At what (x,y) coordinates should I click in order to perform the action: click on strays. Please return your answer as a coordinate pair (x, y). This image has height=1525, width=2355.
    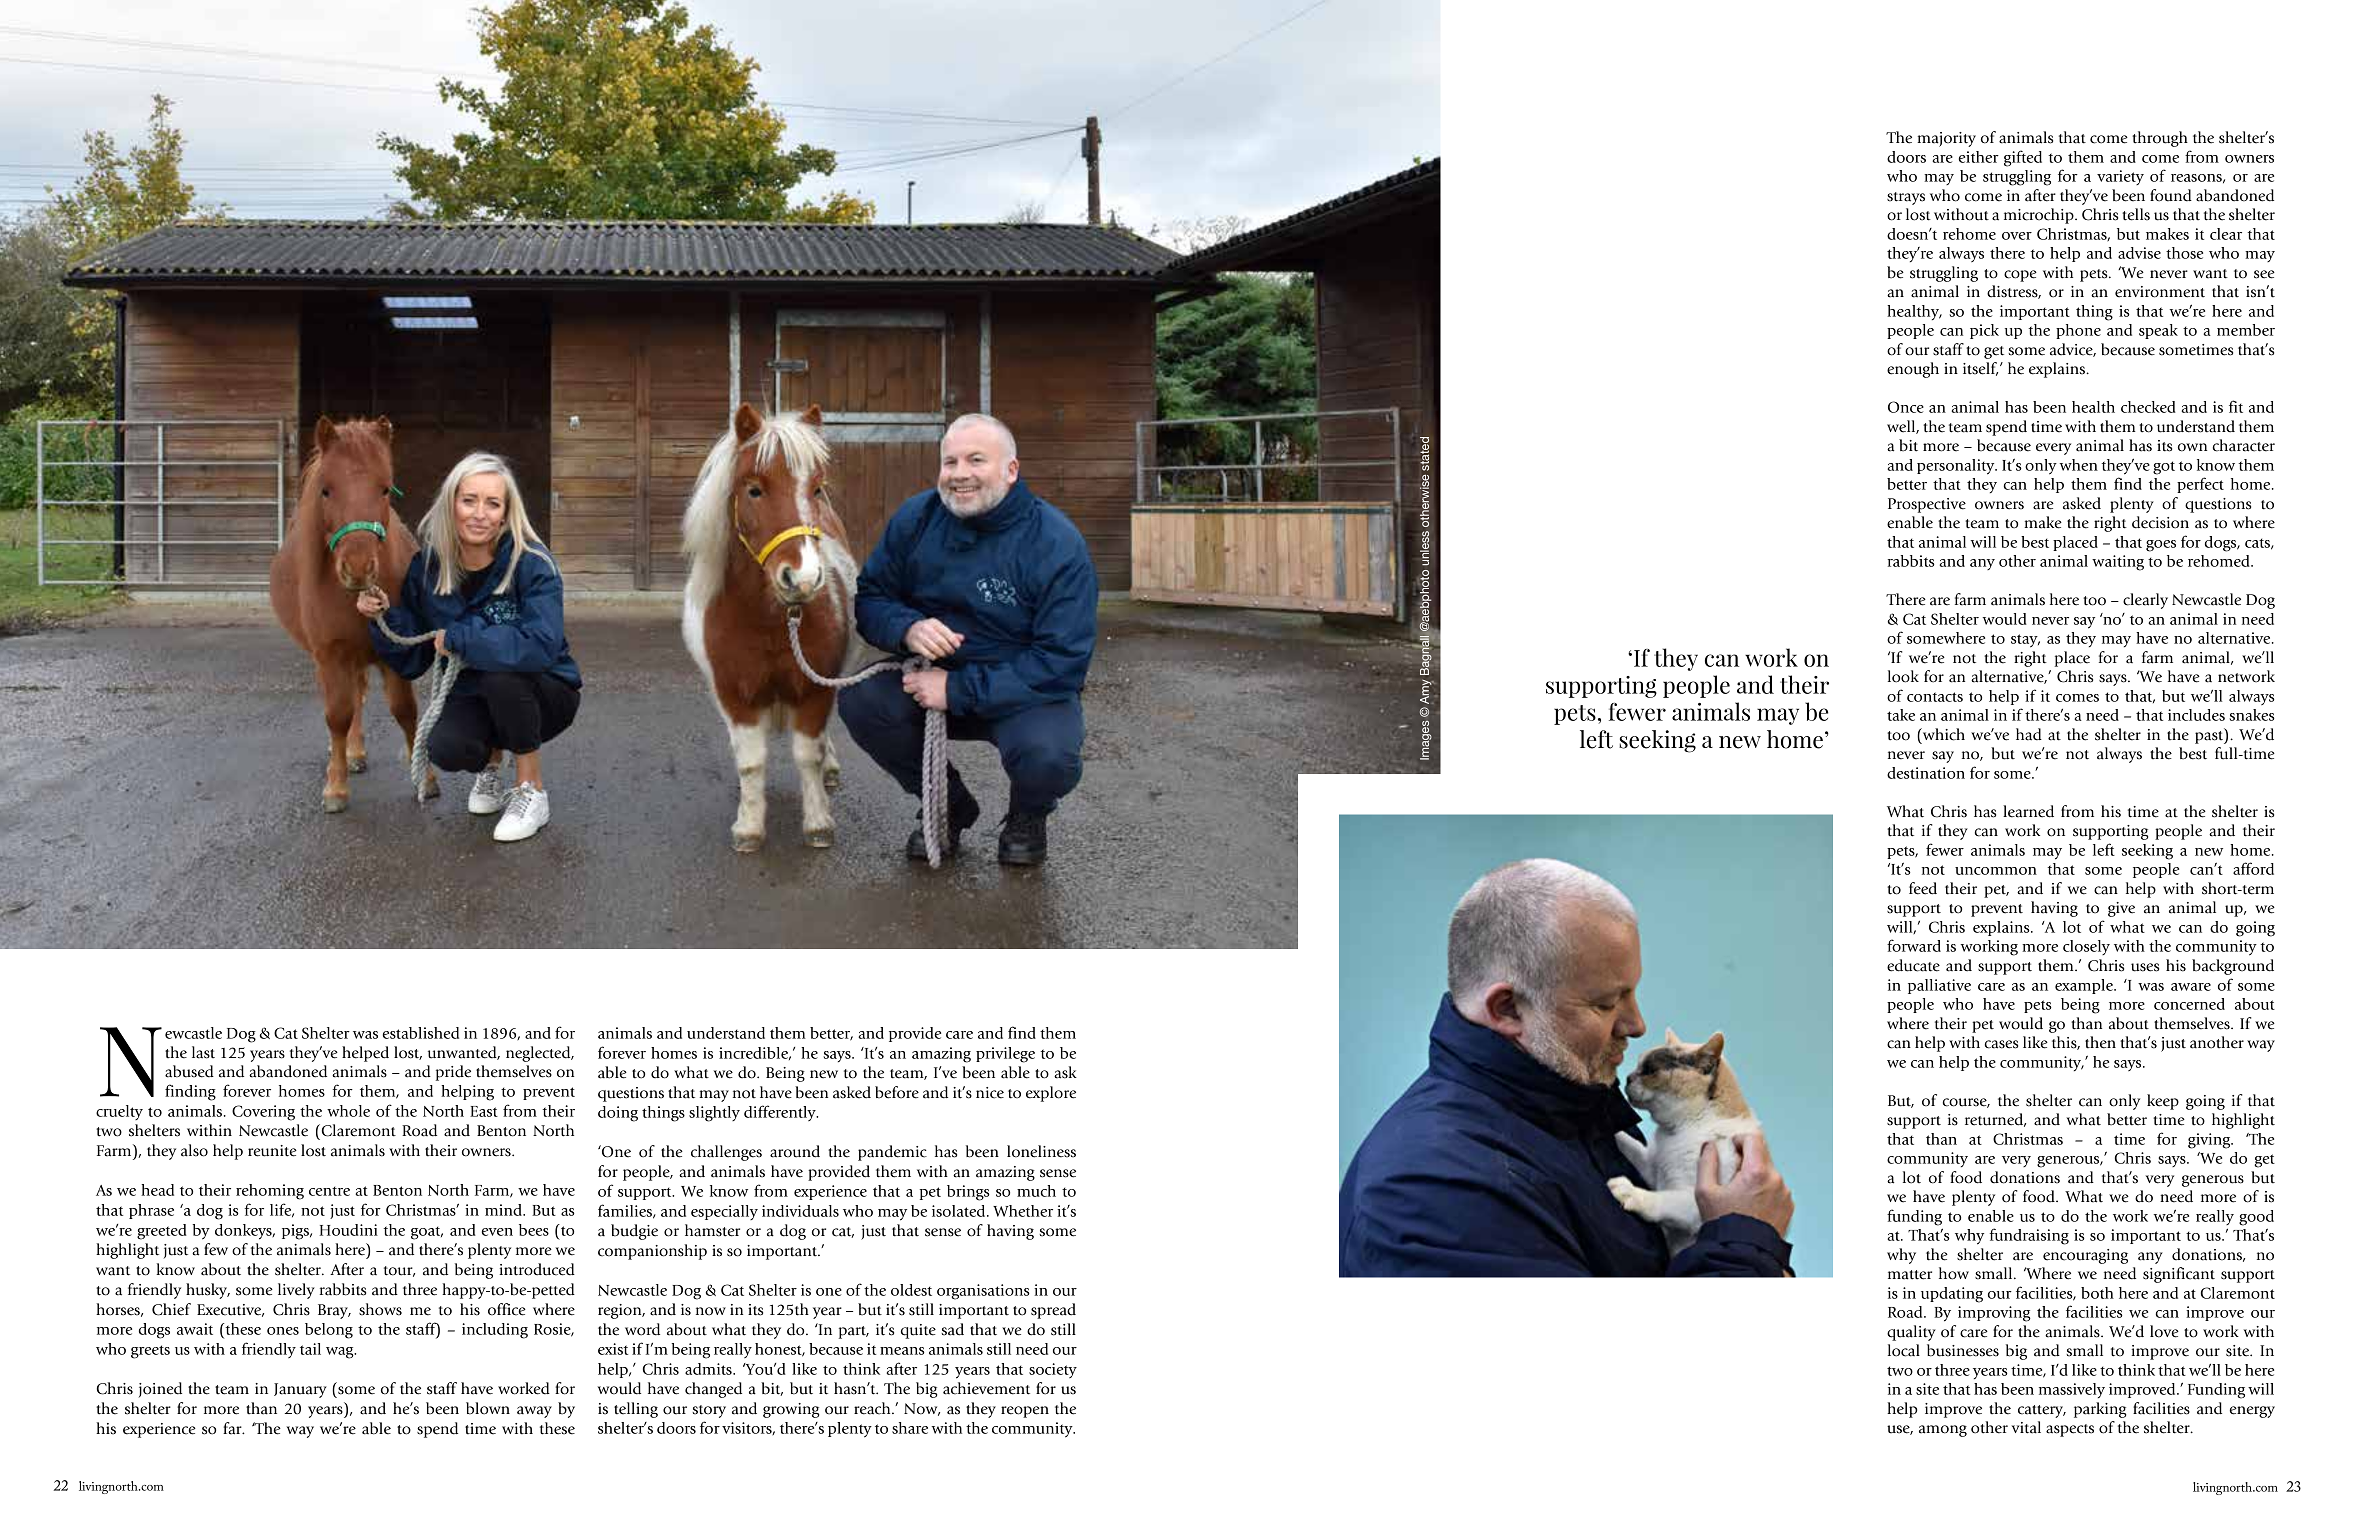
    Looking at the image, I should click on (1906, 198).
